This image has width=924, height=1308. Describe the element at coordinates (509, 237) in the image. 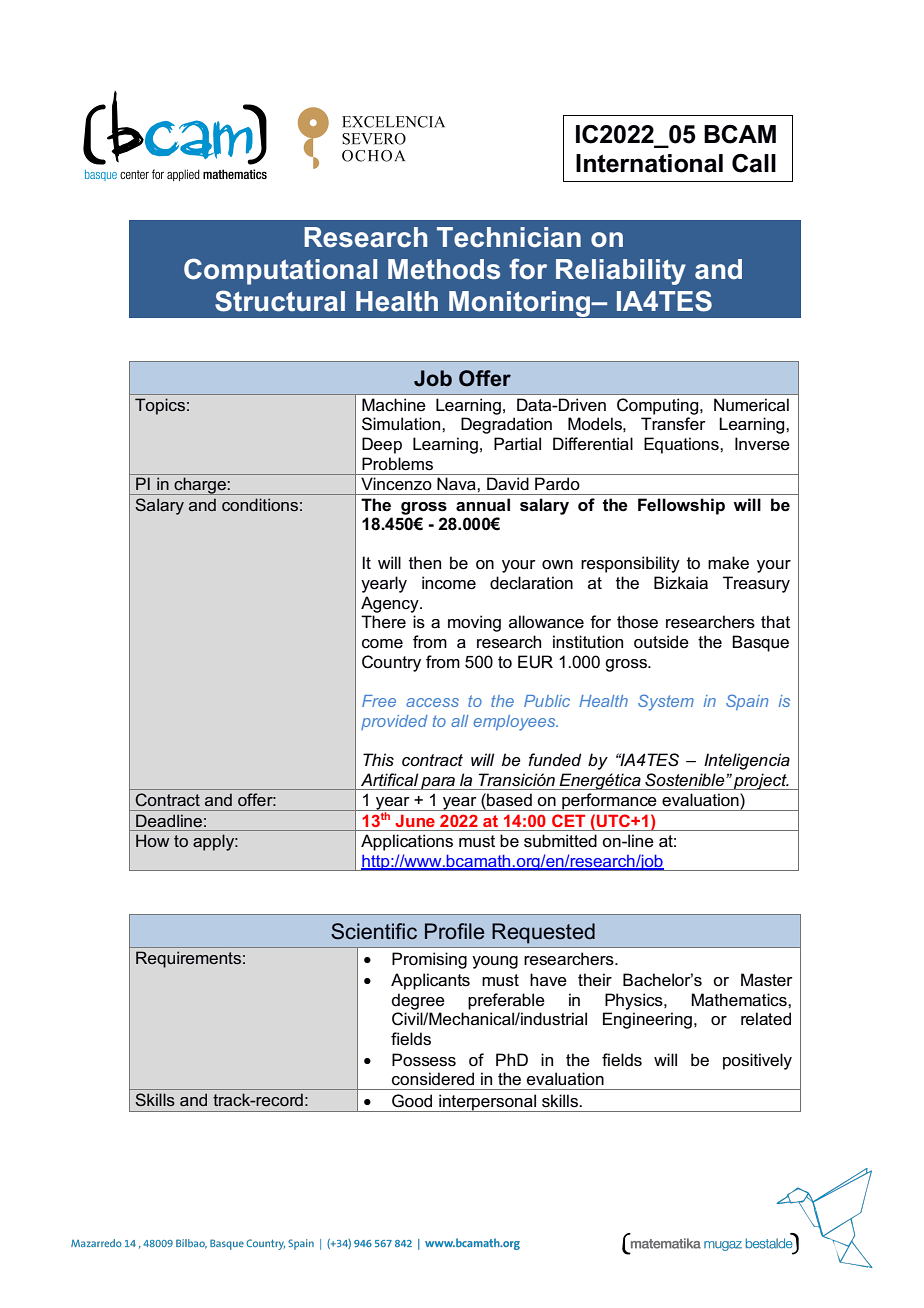

I see `Technician` at that location.
